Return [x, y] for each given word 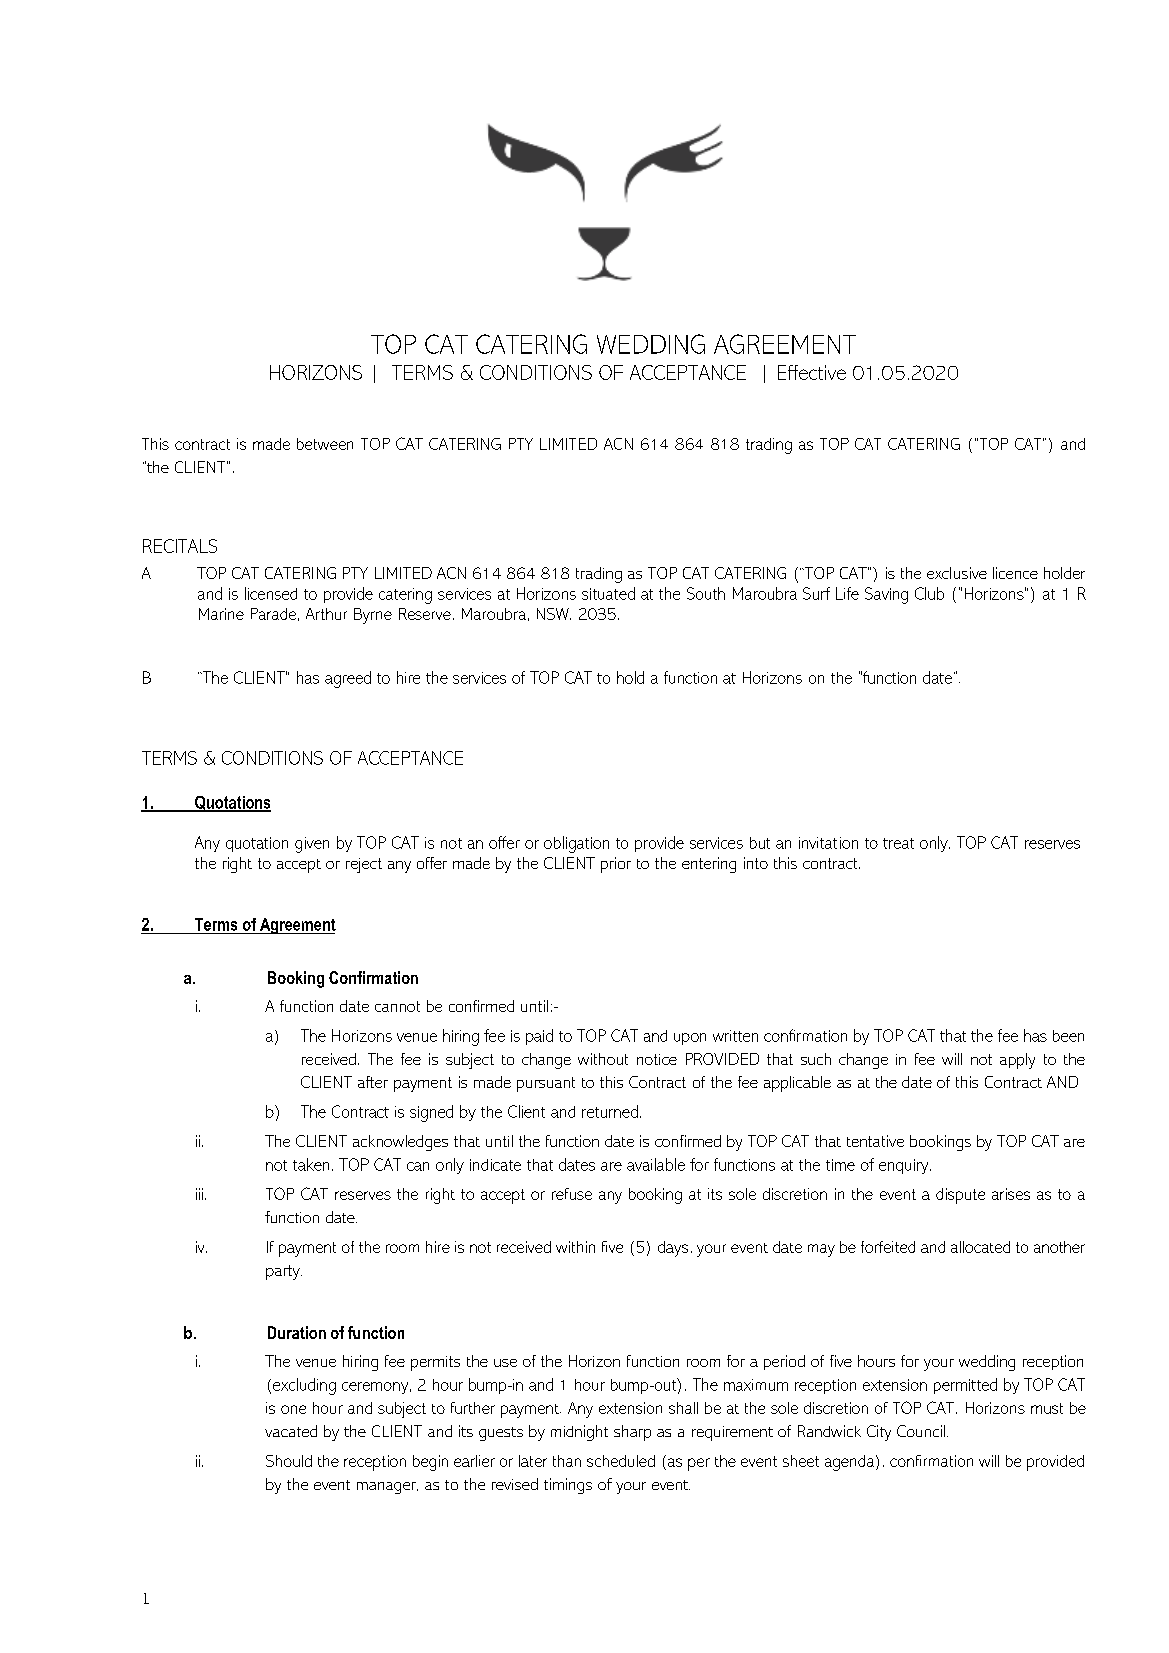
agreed [348, 679]
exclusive [957, 573]
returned [610, 1111]
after [373, 1082]
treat [898, 843]
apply [1017, 1061]
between [325, 444]
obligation [576, 844]
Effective [812, 372]
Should [289, 1461]
